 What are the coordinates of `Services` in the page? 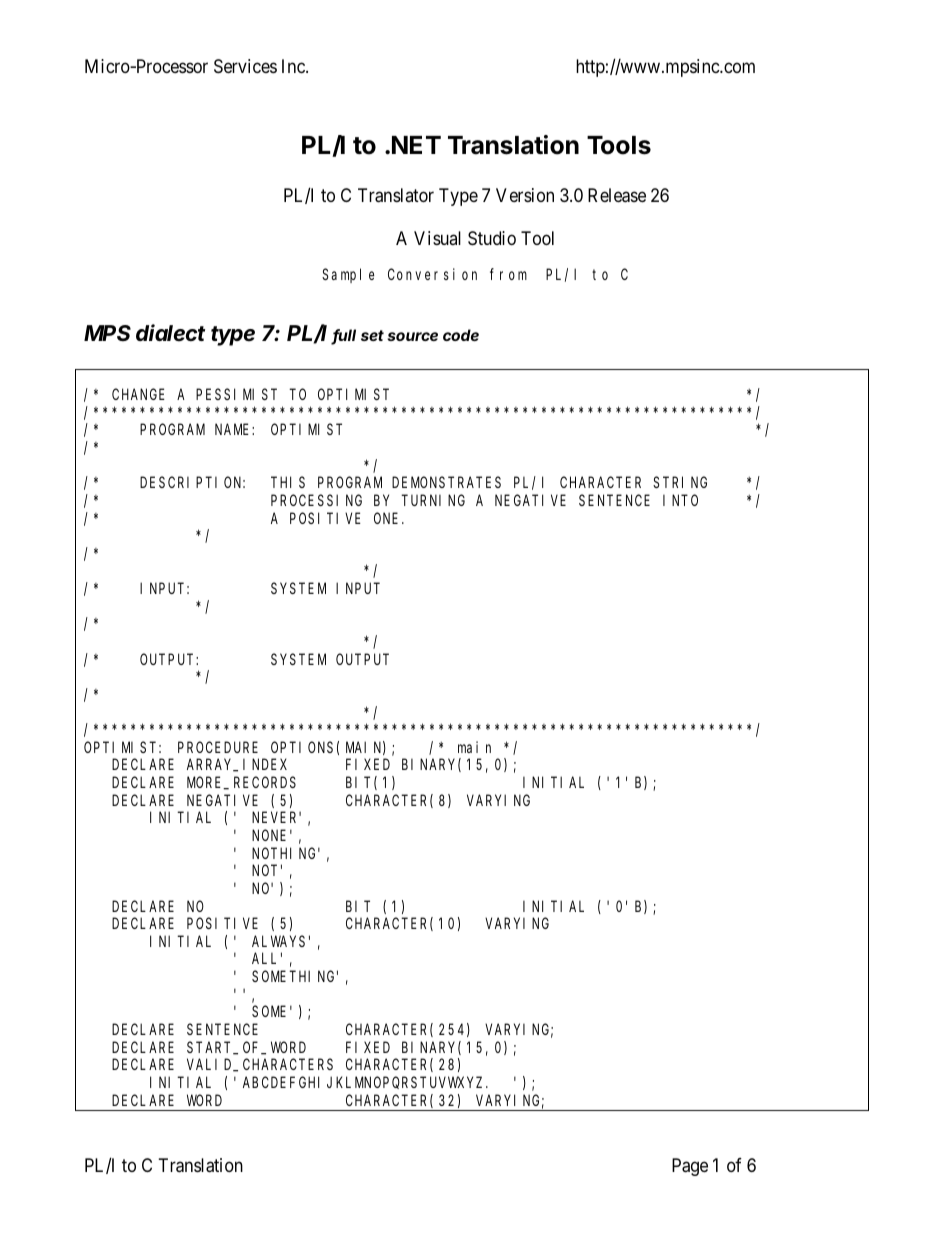 It's located at (245, 66).
